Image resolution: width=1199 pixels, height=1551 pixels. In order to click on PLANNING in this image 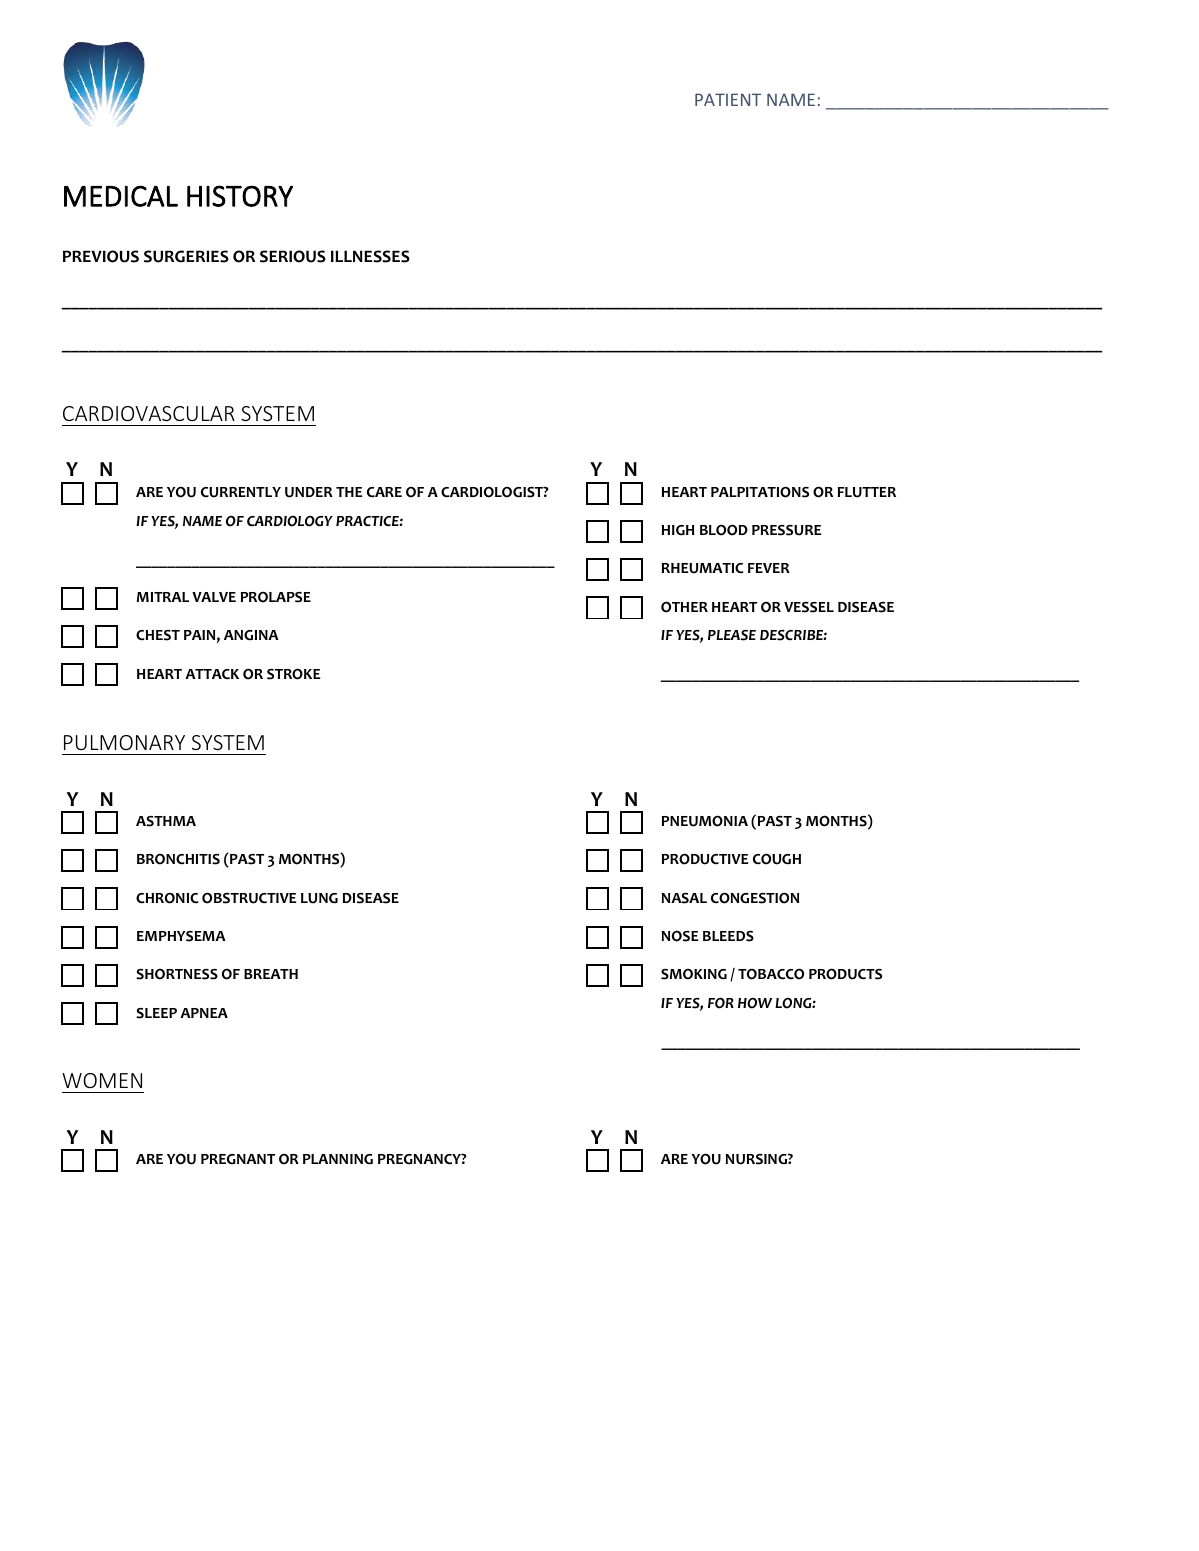, I will do `click(338, 1159)`.
